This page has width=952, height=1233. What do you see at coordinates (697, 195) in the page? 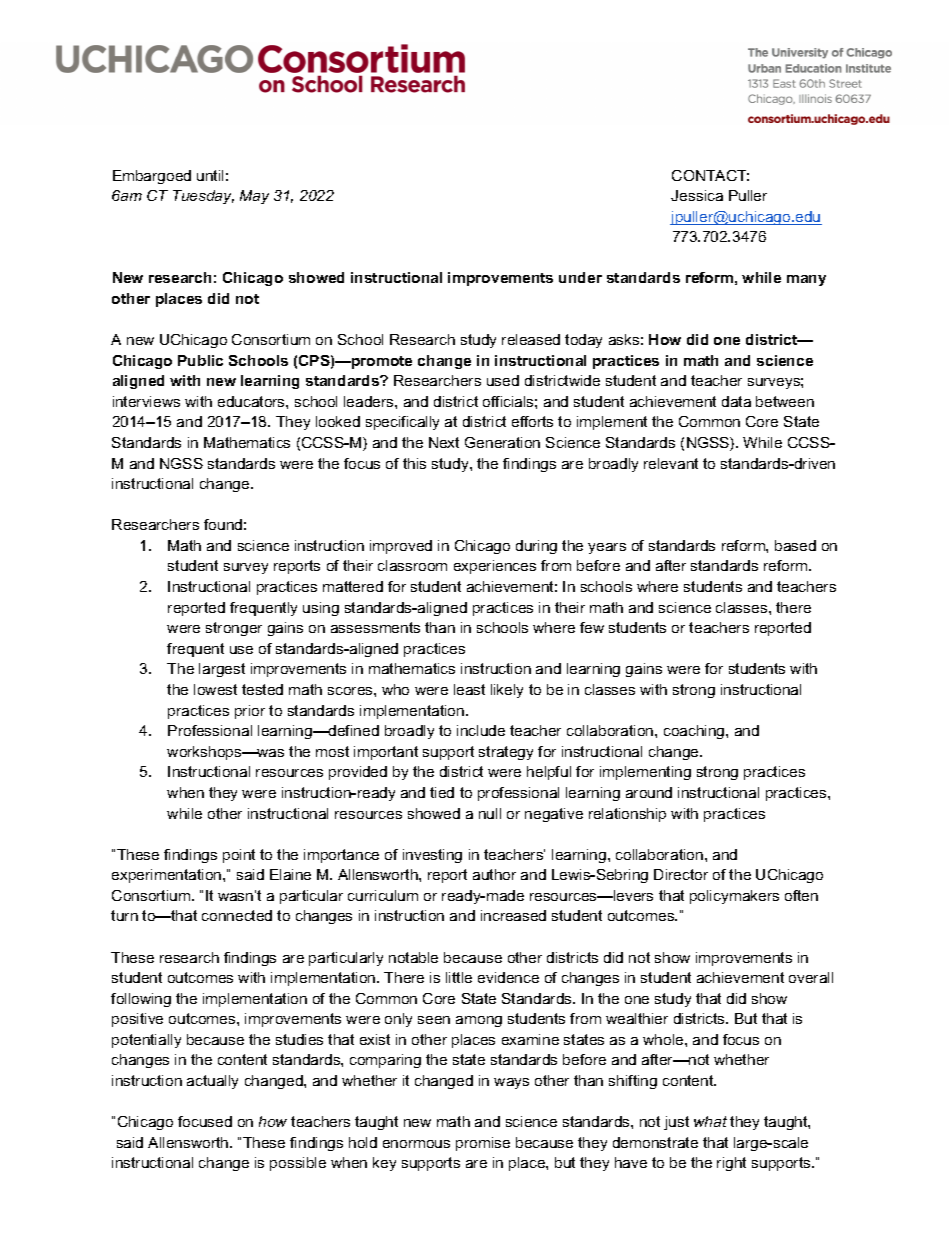
I see `Jessica` at bounding box center [697, 195].
